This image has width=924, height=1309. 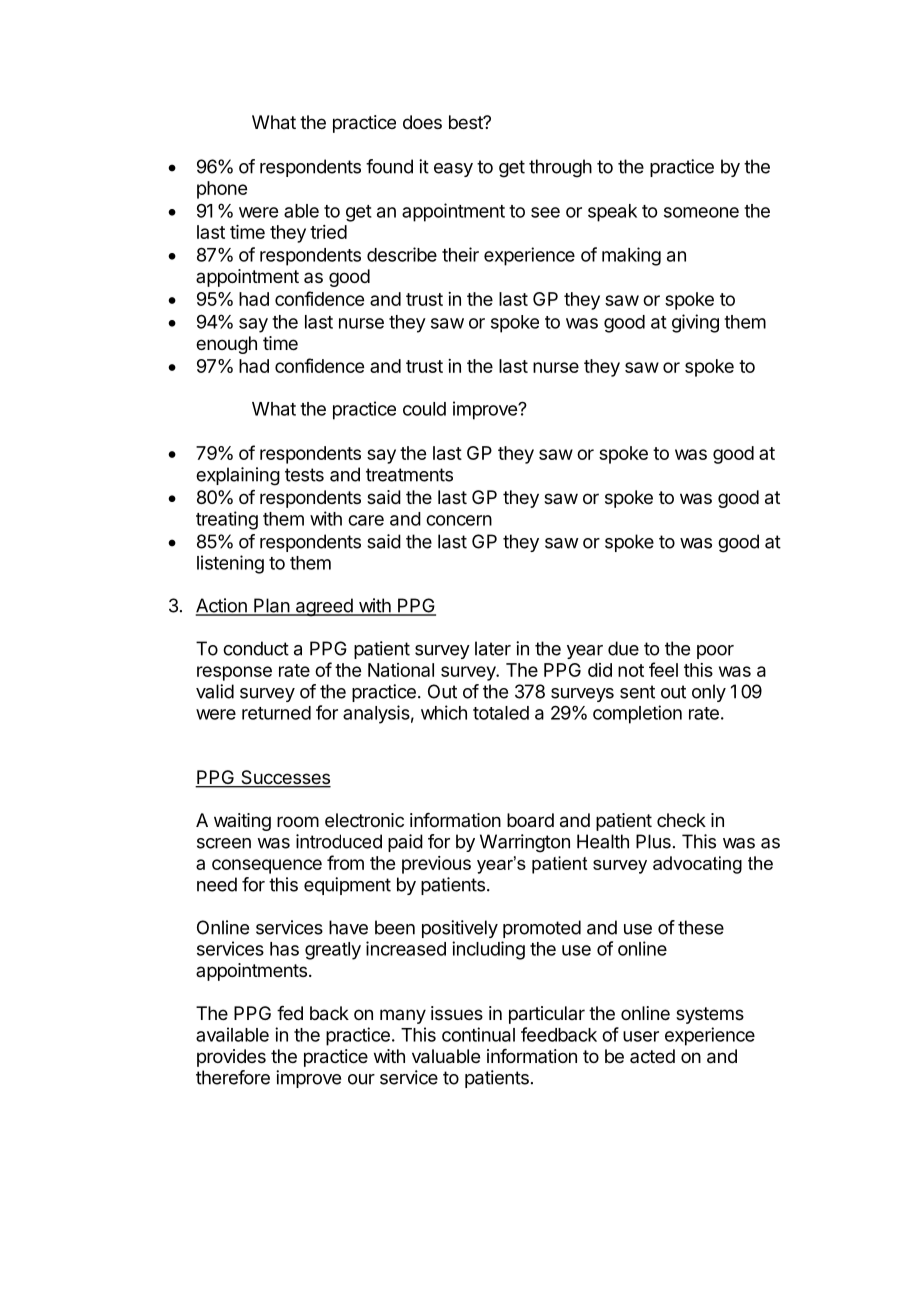 What do you see at coordinates (222, 190) in the image?
I see `phone` at bounding box center [222, 190].
